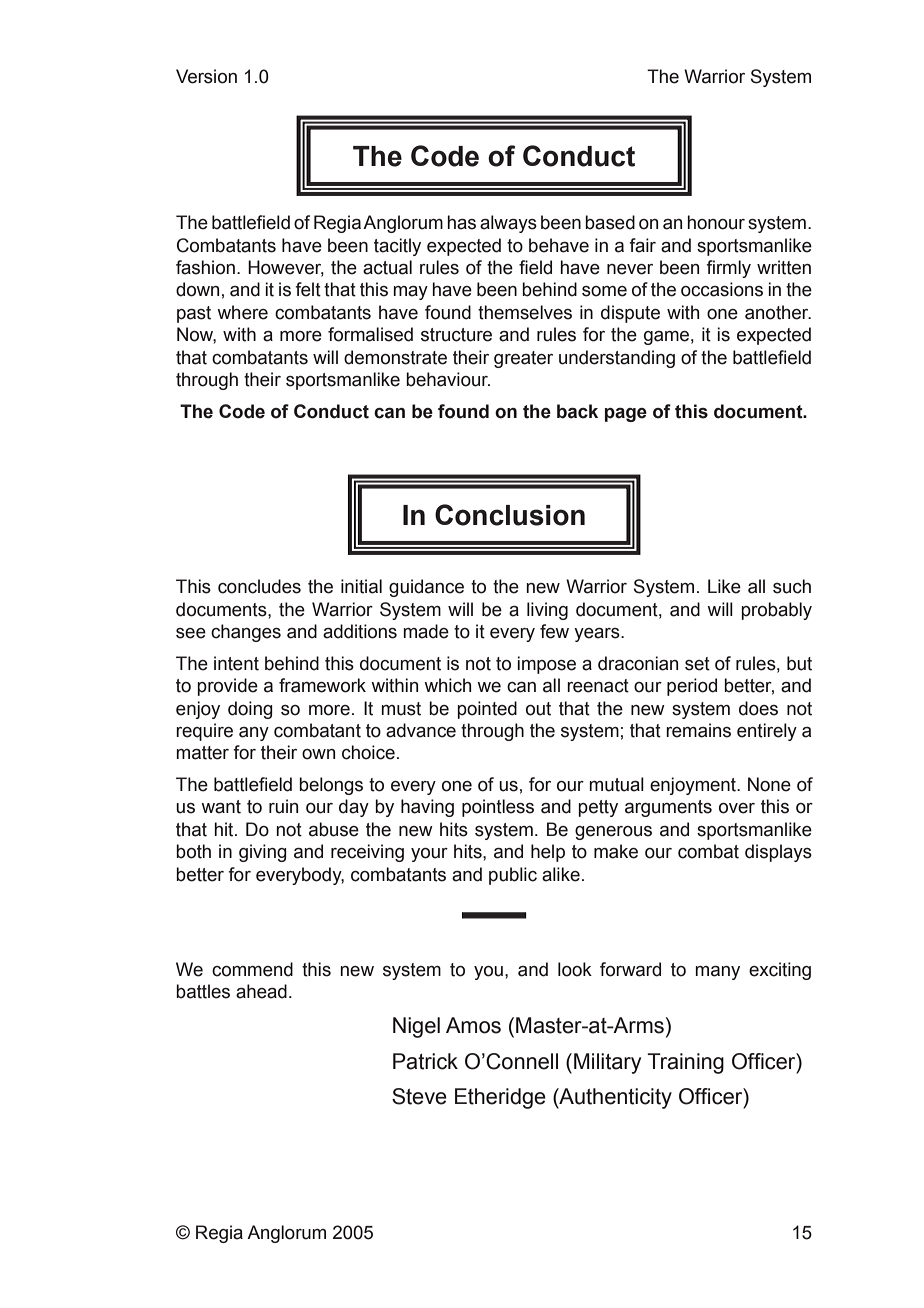 The height and width of the screenshot is (1308, 924). What do you see at coordinates (473, 1025) in the screenshot?
I see `Amos` at bounding box center [473, 1025].
